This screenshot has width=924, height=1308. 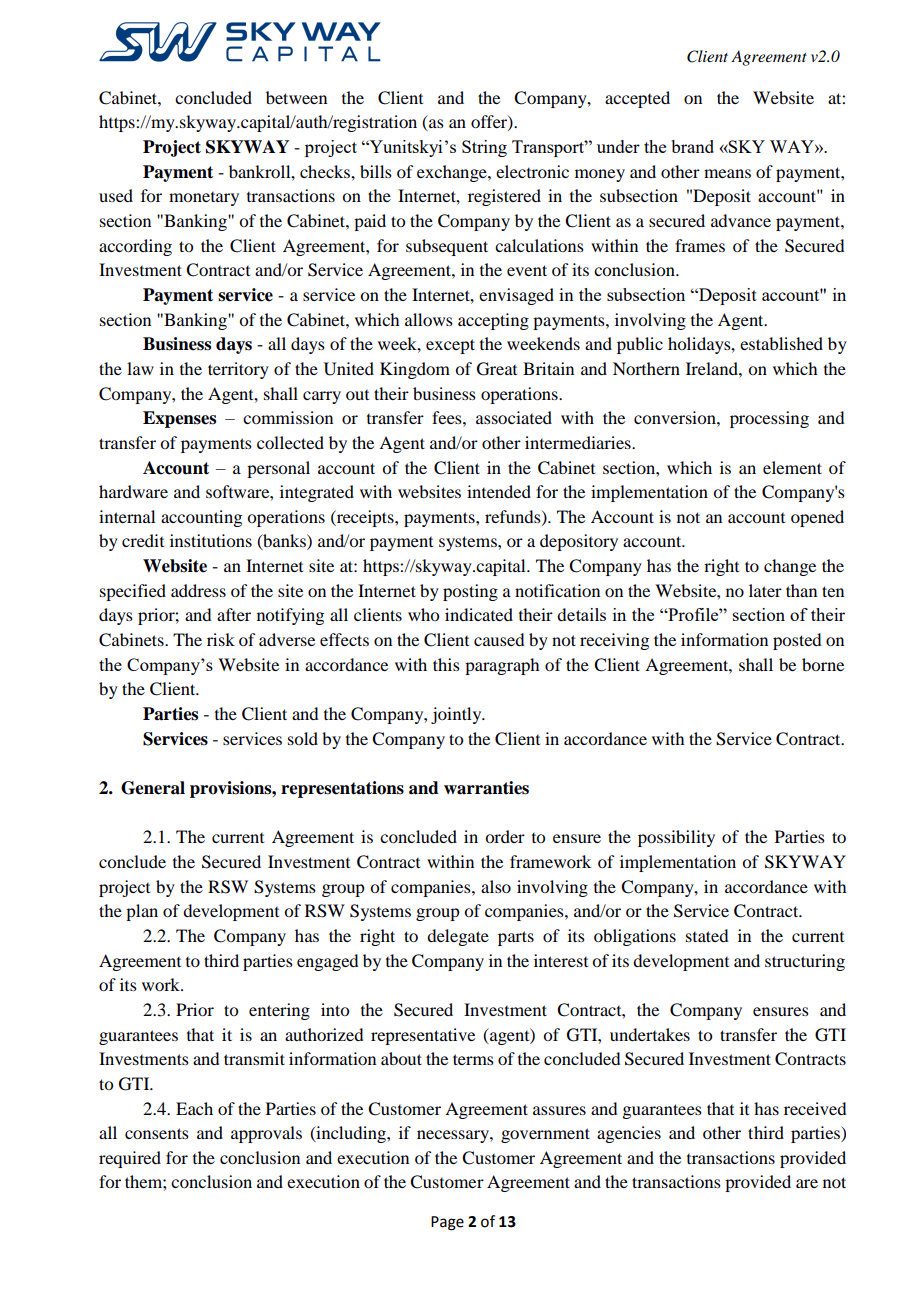 I want to click on consents, so click(x=157, y=1133).
